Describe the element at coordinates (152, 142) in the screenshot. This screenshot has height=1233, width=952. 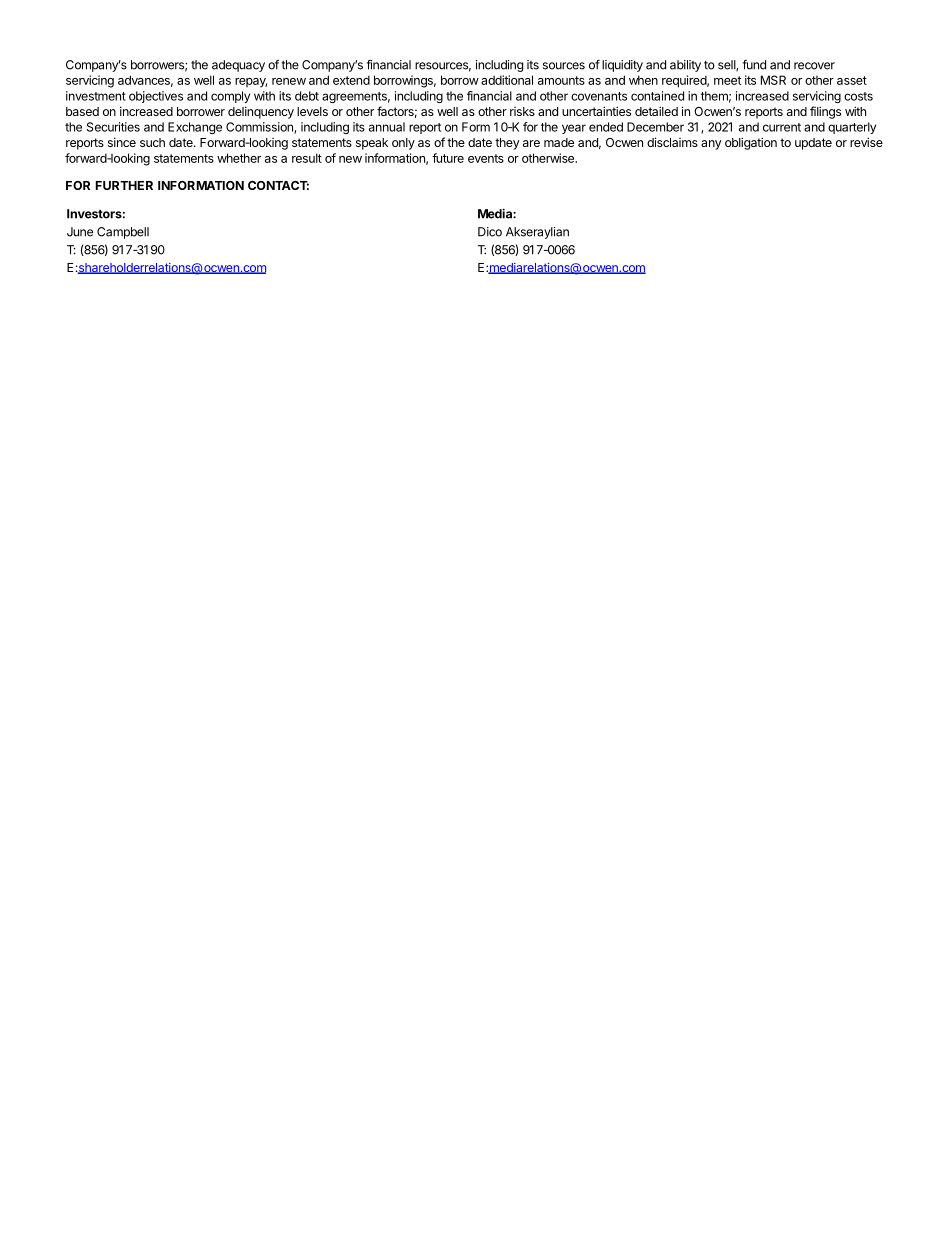
I see `such` at that location.
